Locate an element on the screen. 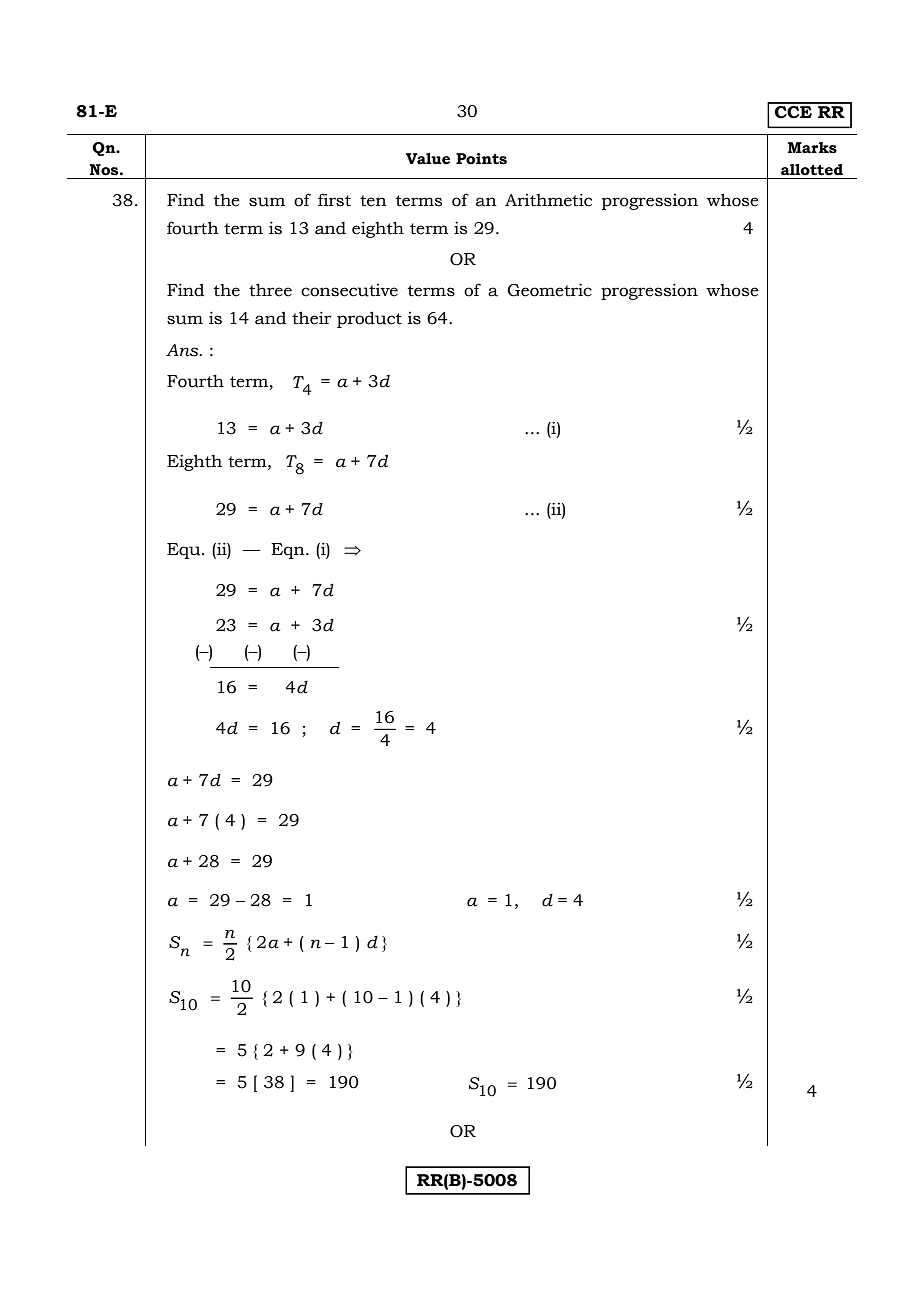 The height and width of the screenshot is (1308, 924). Geometric is located at coordinates (549, 290).
